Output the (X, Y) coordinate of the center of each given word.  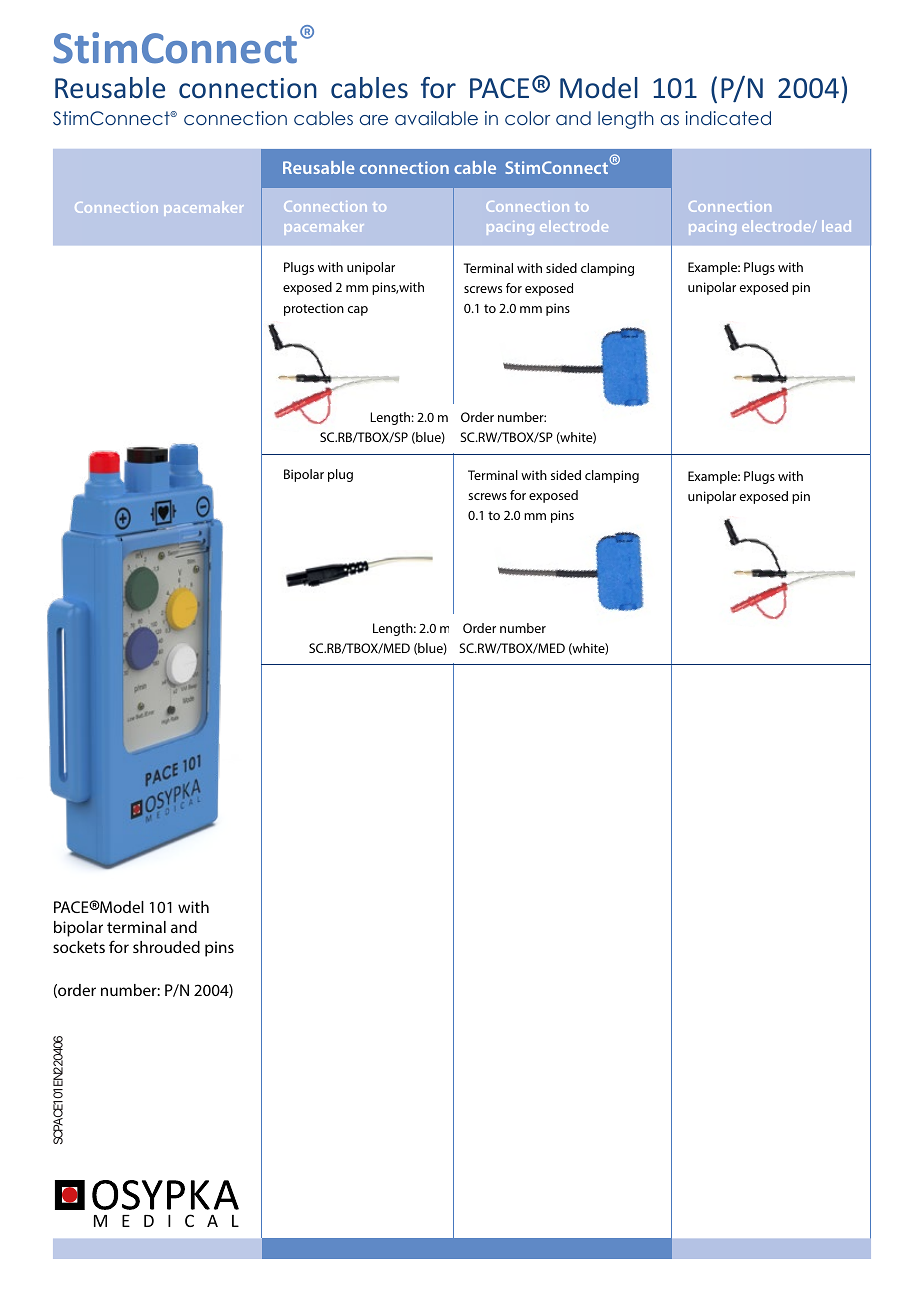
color (527, 118)
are (374, 120)
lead (836, 226)
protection (314, 309)
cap (358, 311)
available (436, 118)
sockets (79, 947)
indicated (728, 118)
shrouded (166, 947)
